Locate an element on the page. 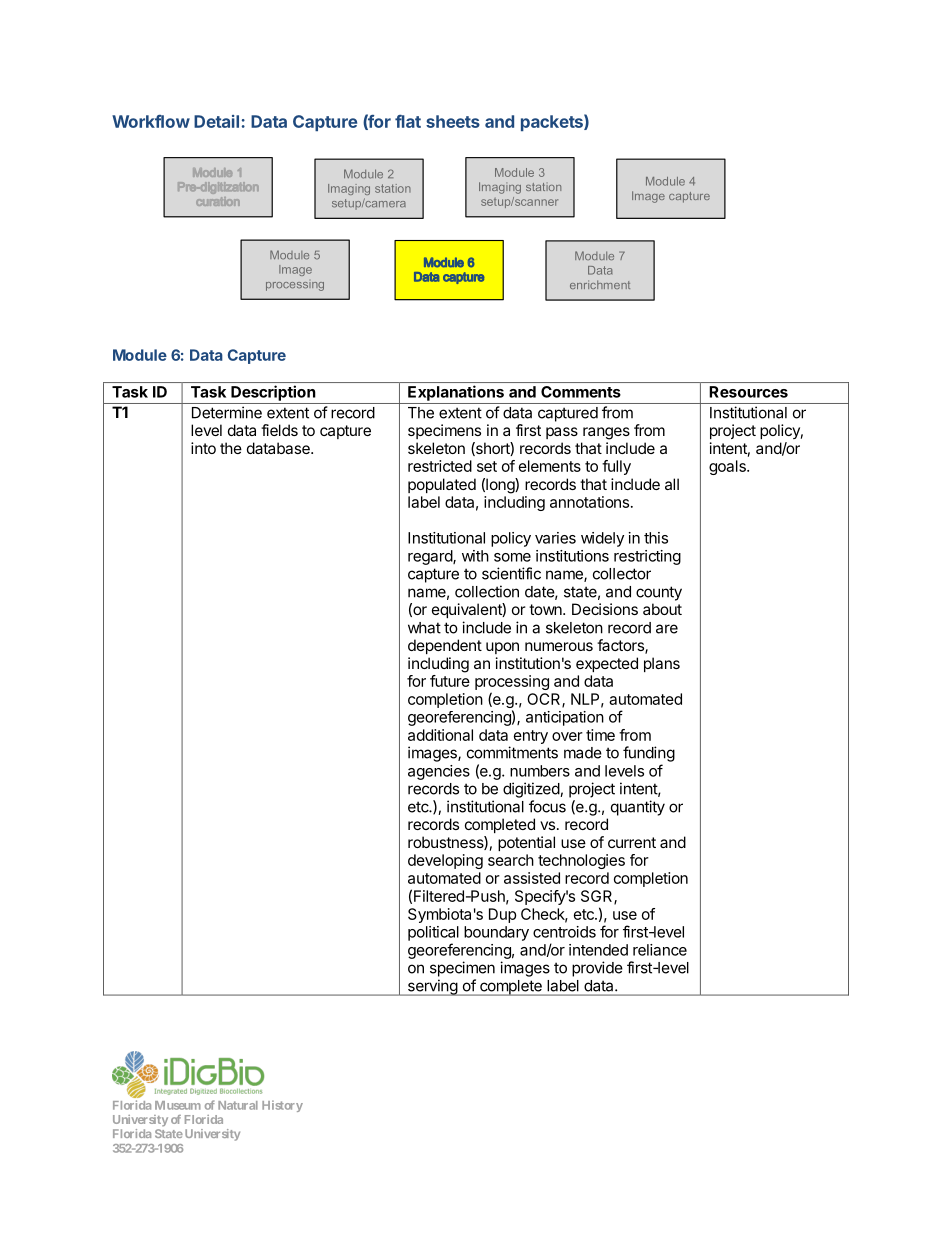 The width and height of the image is (952, 1233). serving is located at coordinates (432, 987).
